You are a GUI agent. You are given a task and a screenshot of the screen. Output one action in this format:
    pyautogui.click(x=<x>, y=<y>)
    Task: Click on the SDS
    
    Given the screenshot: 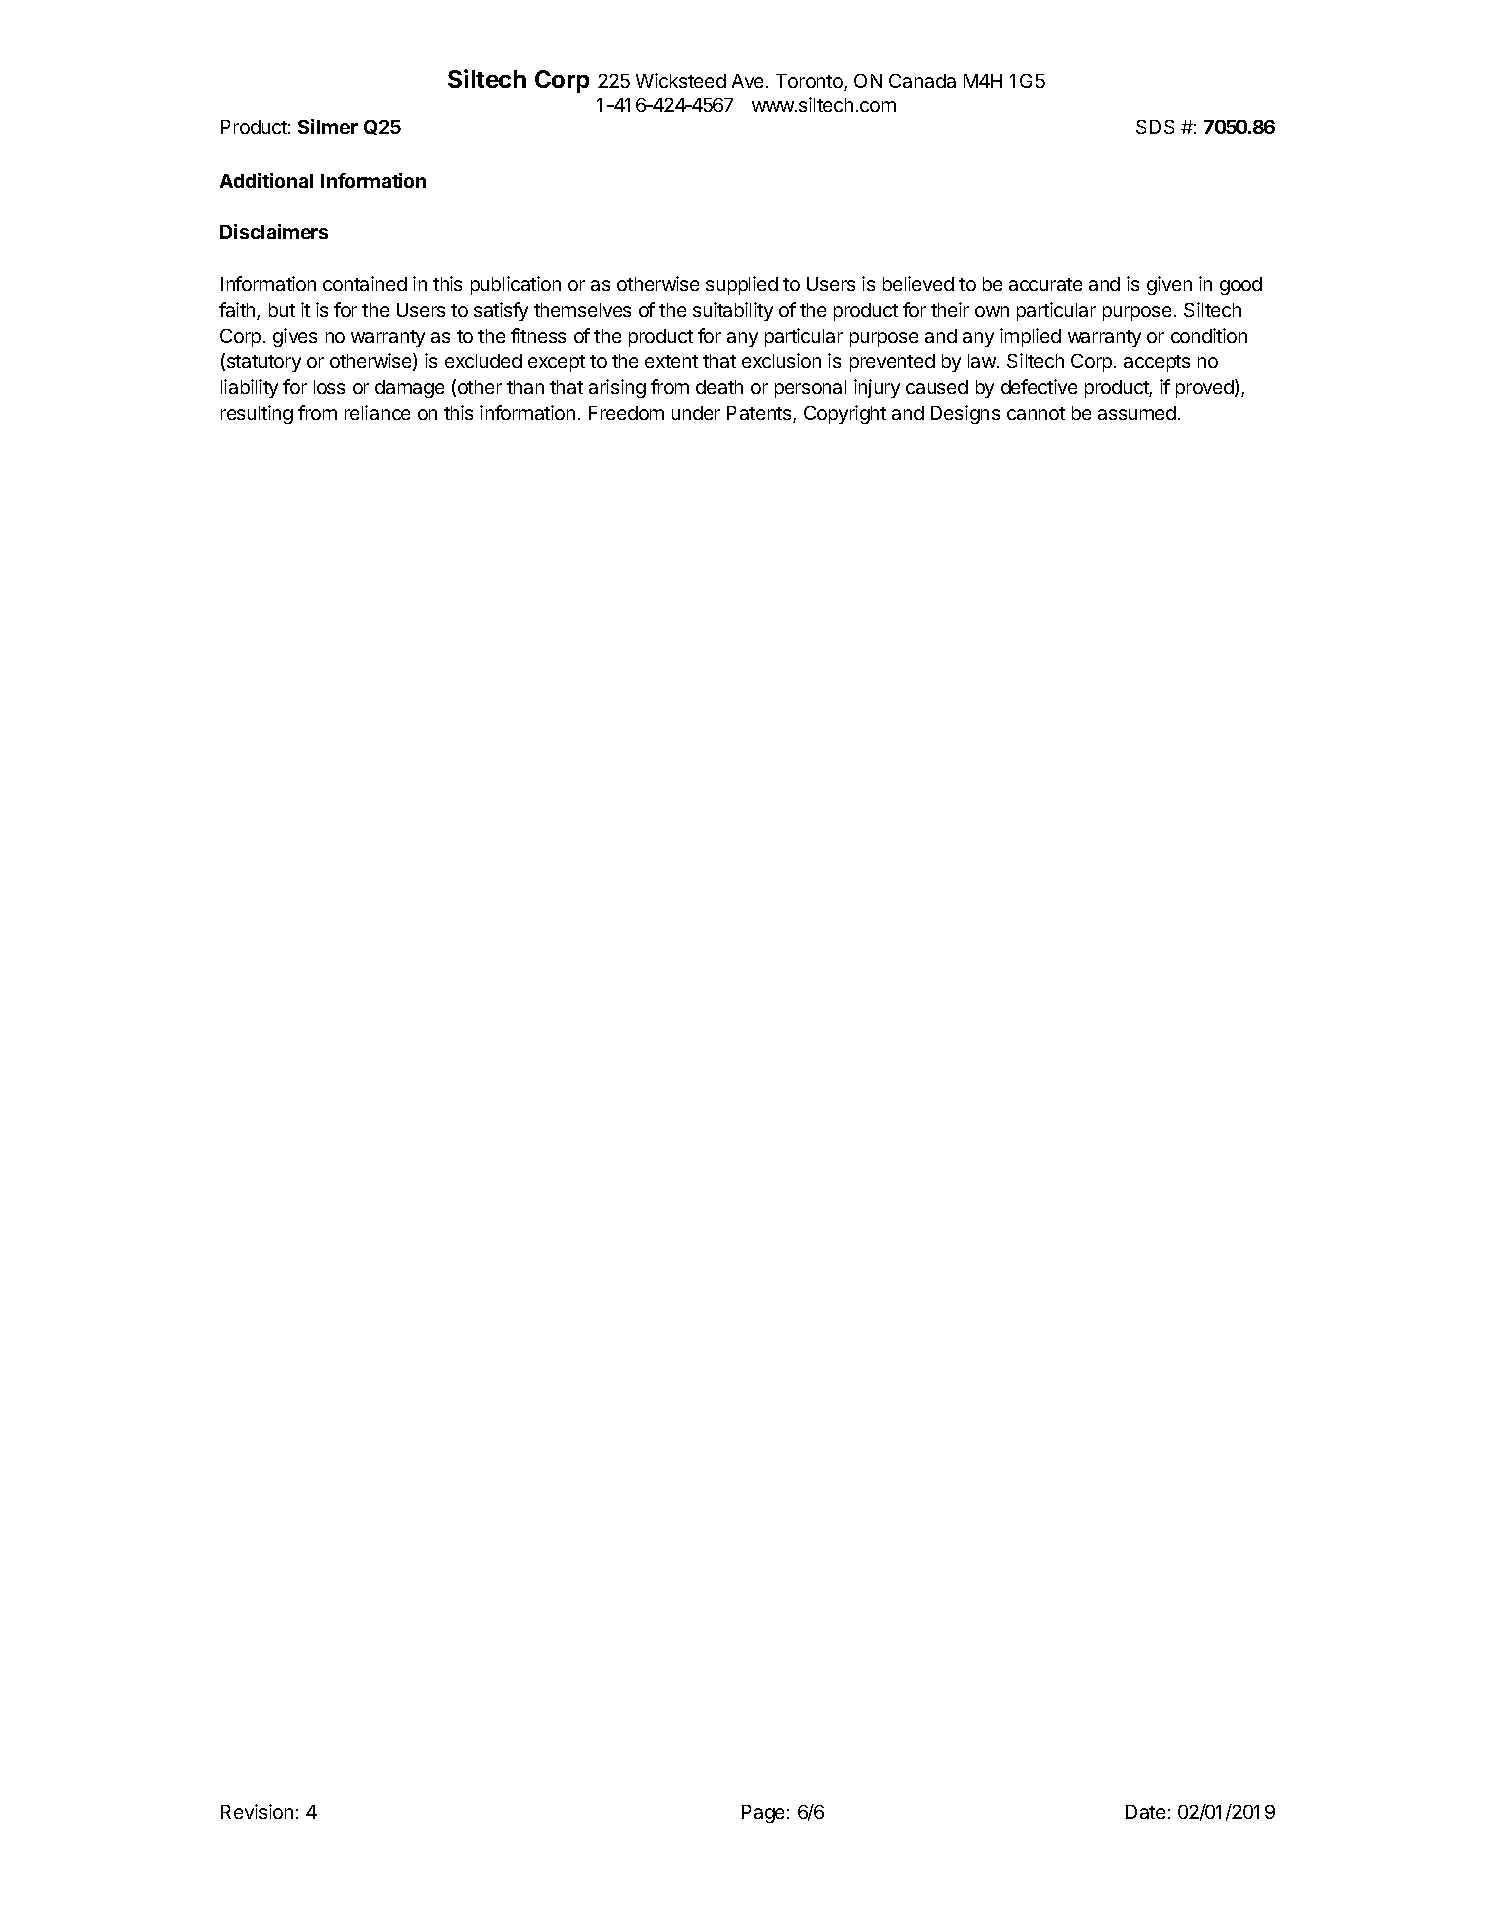 What is the action you would take?
    pyautogui.click(x=1155, y=127)
